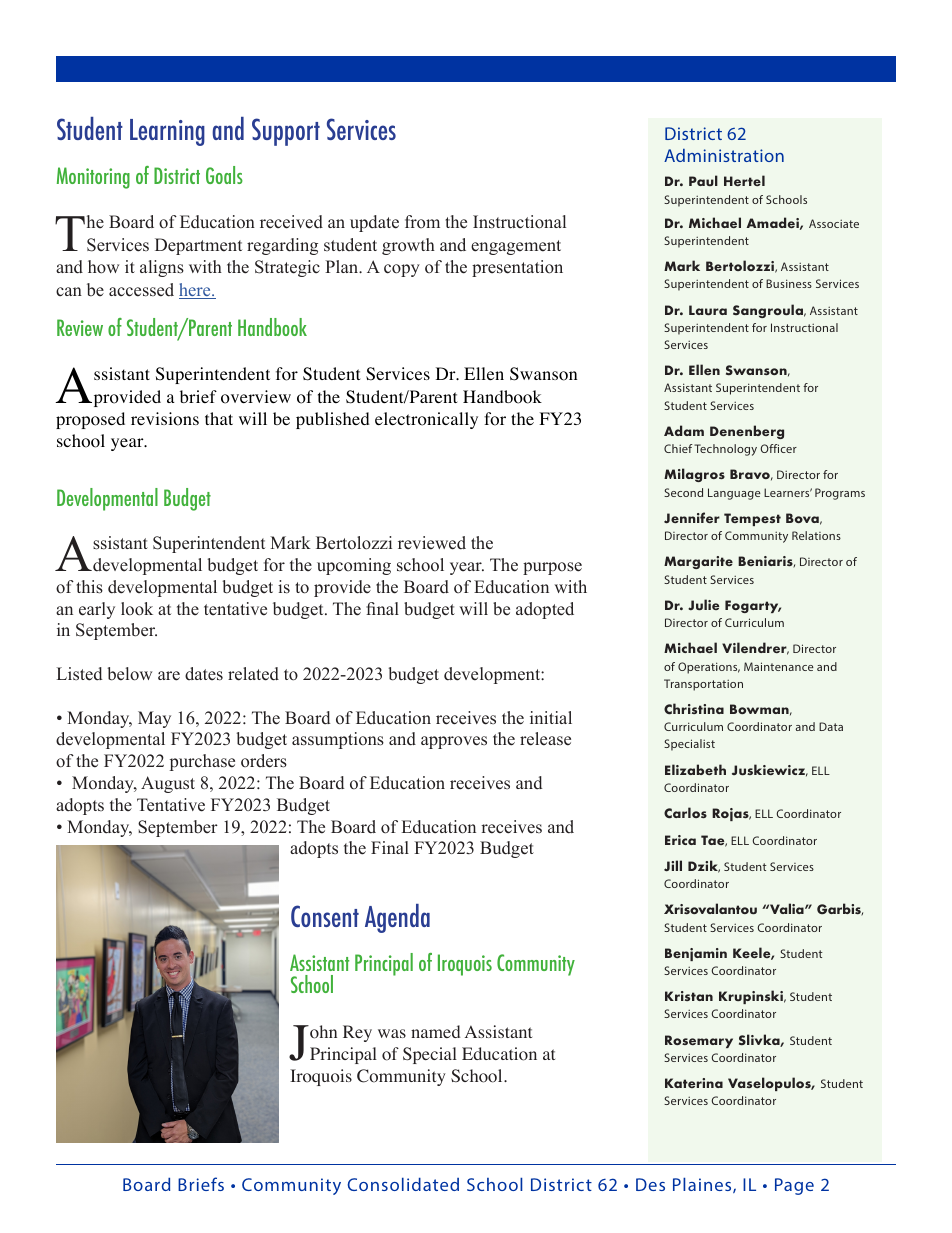  I want to click on Learning, so click(167, 132).
